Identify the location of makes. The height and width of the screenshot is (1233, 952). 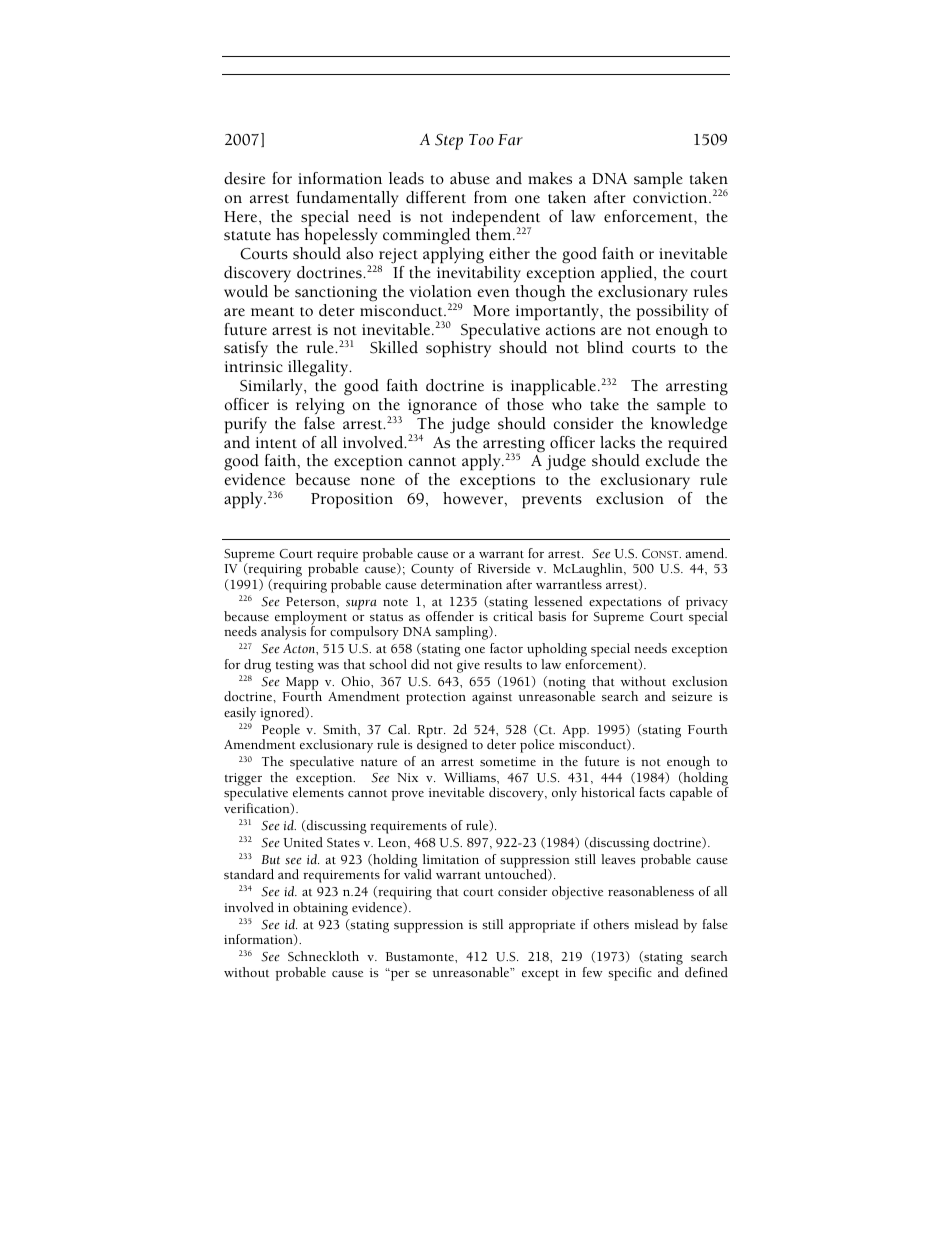
(550, 178).
